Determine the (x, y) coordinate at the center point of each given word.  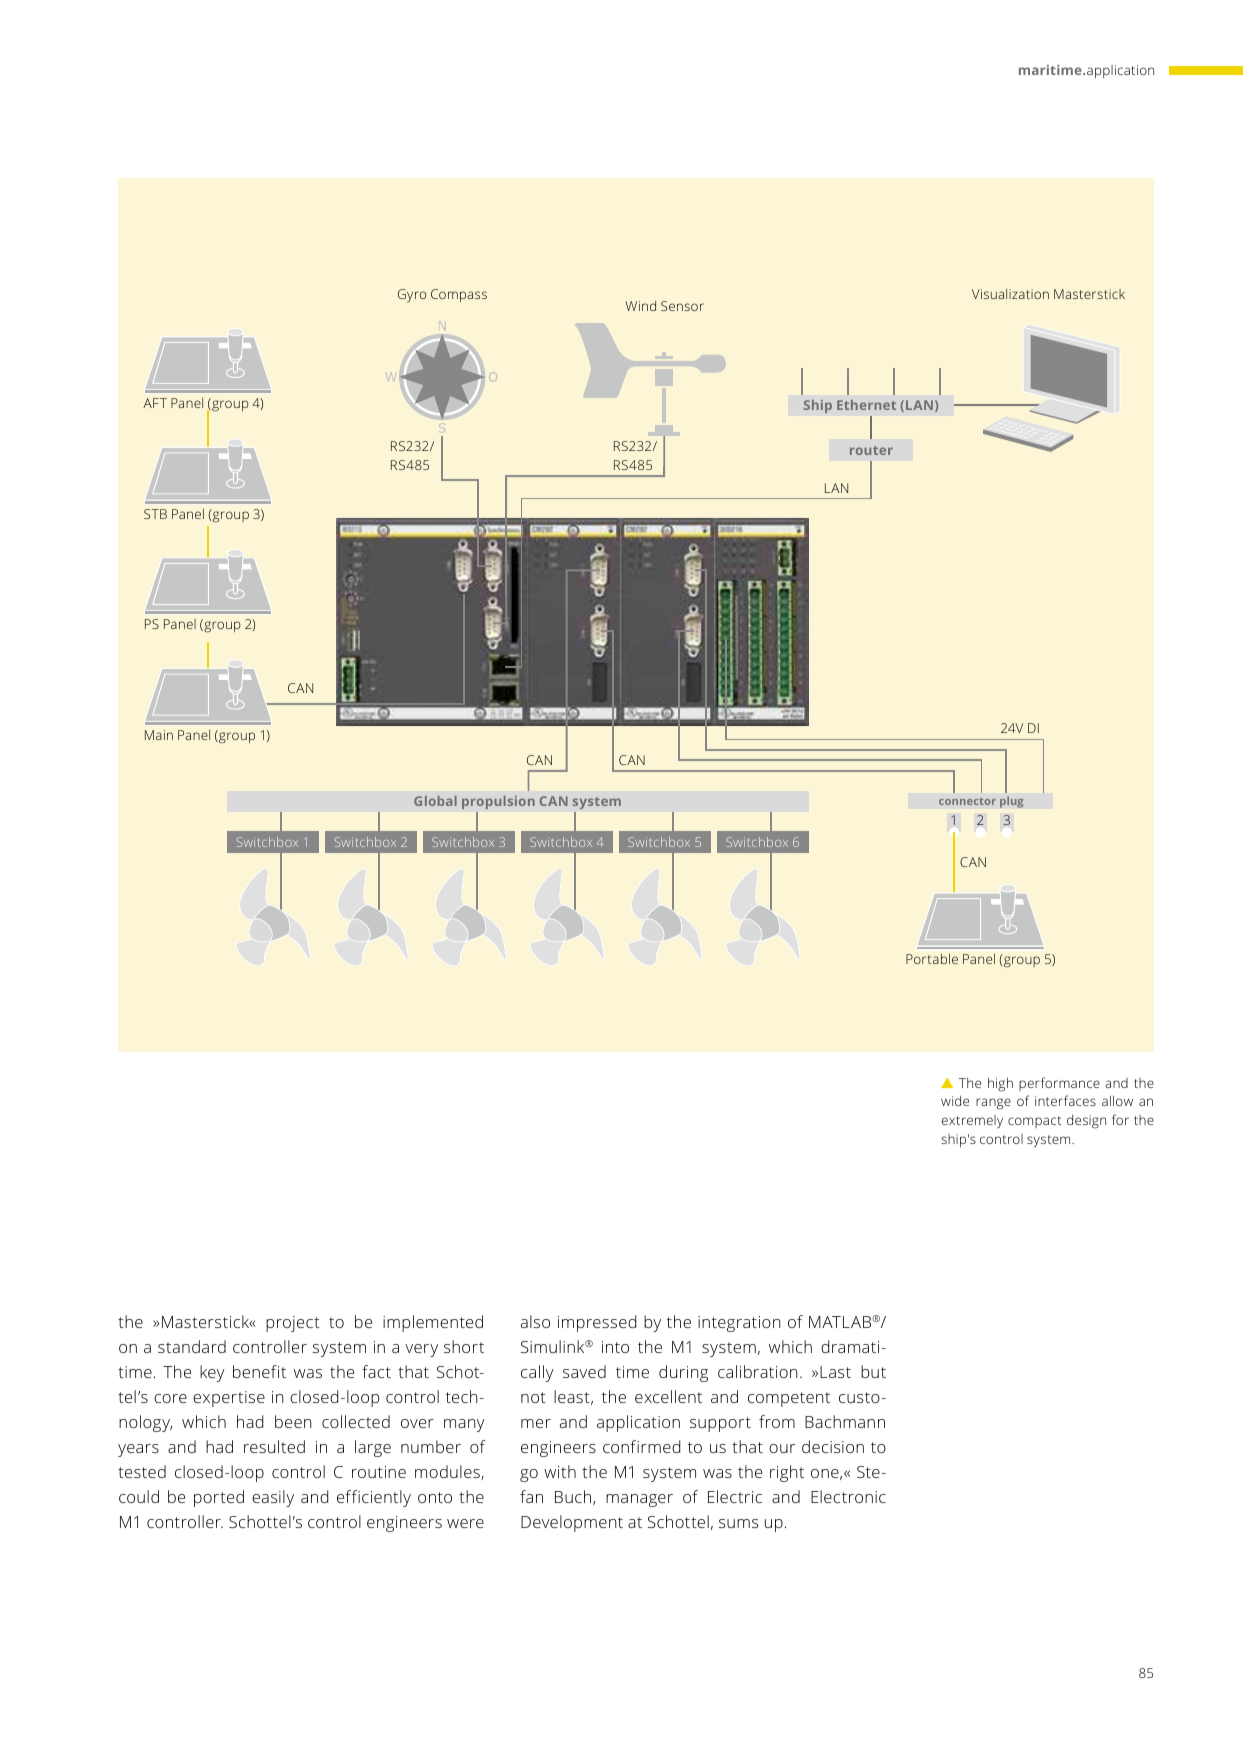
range (993, 1104)
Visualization (1010, 294)
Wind (640, 306)
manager (639, 1500)
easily (273, 1498)
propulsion (498, 802)
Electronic (848, 1496)
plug (1011, 802)
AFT (155, 403)
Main (159, 735)
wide (955, 1101)
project (293, 1324)
